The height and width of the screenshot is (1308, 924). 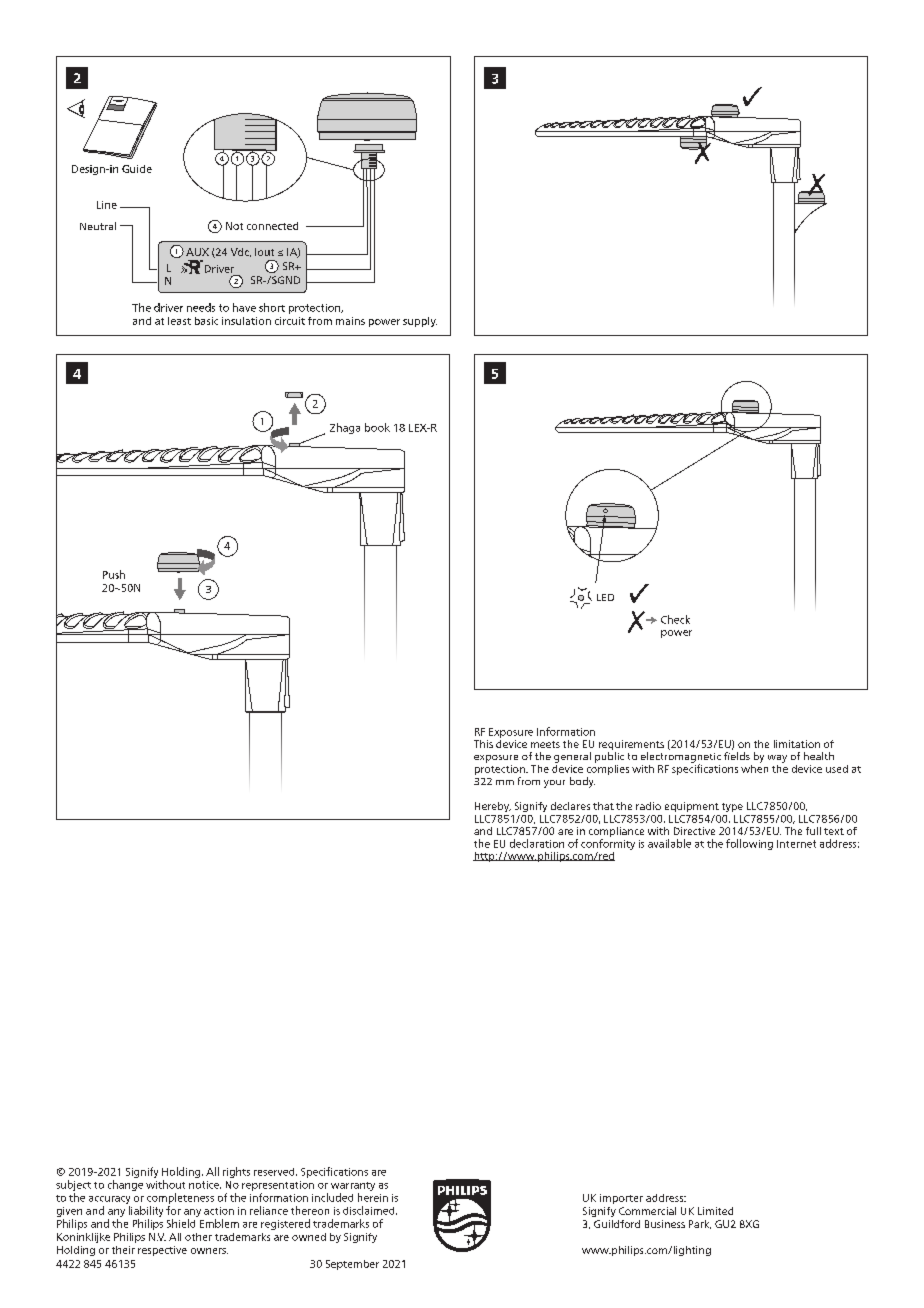 I want to click on fields, so click(x=737, y=756).
